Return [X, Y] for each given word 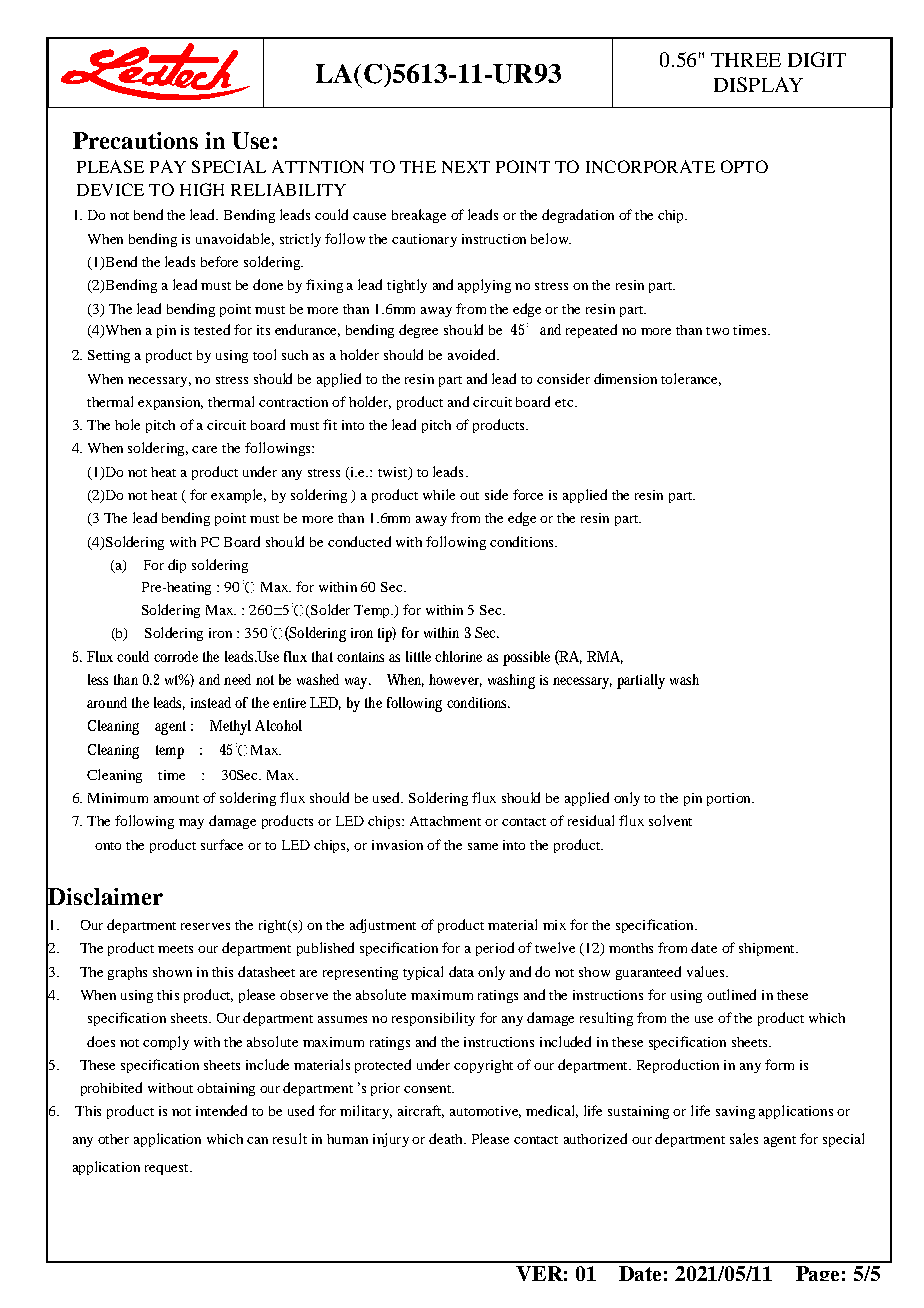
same [483, 846]
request [168, 1169]
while [439, 494]
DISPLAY [758, 84]
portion [730, 799]
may [191, 824]
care [204, 449]
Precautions [135, 140]
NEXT [466, 167]
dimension [625, 378]
